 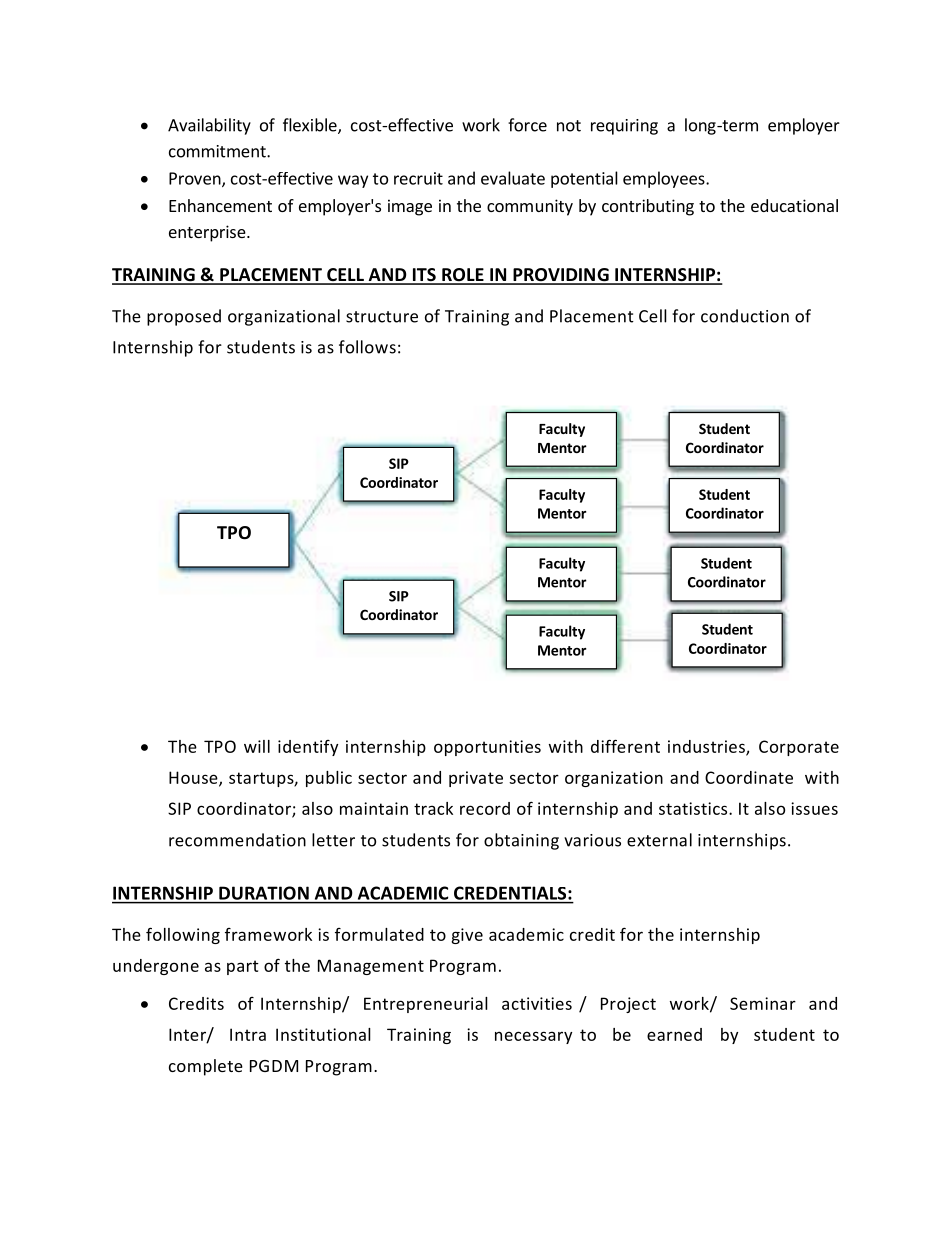 What do you see at coordinates (745, 316) in the screenshot?
I see `conduction` at bounding box center [745, 316].
